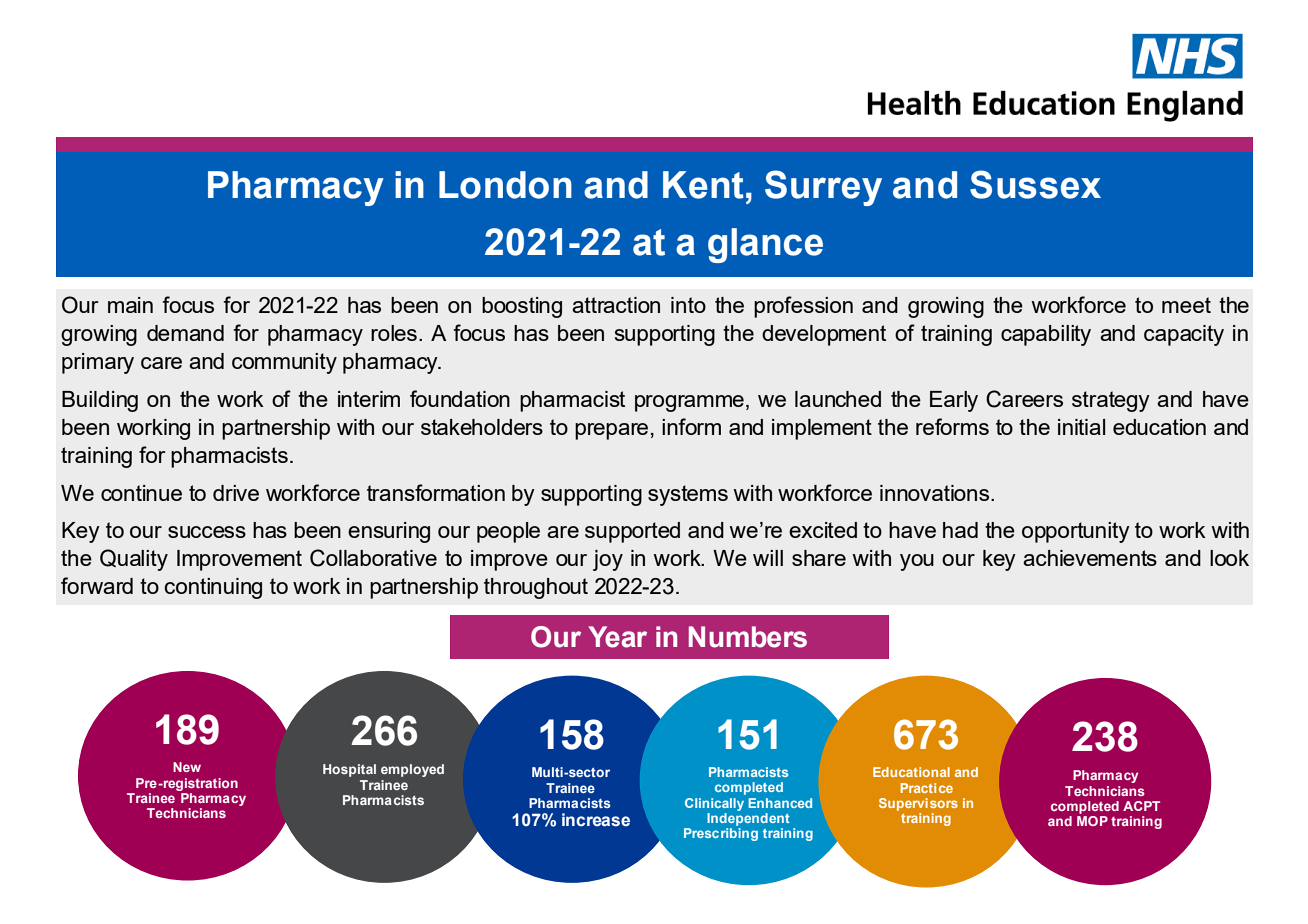  Describe the element at coordinates (703, 185) in the screenshot. I see `Kent` at that location.
